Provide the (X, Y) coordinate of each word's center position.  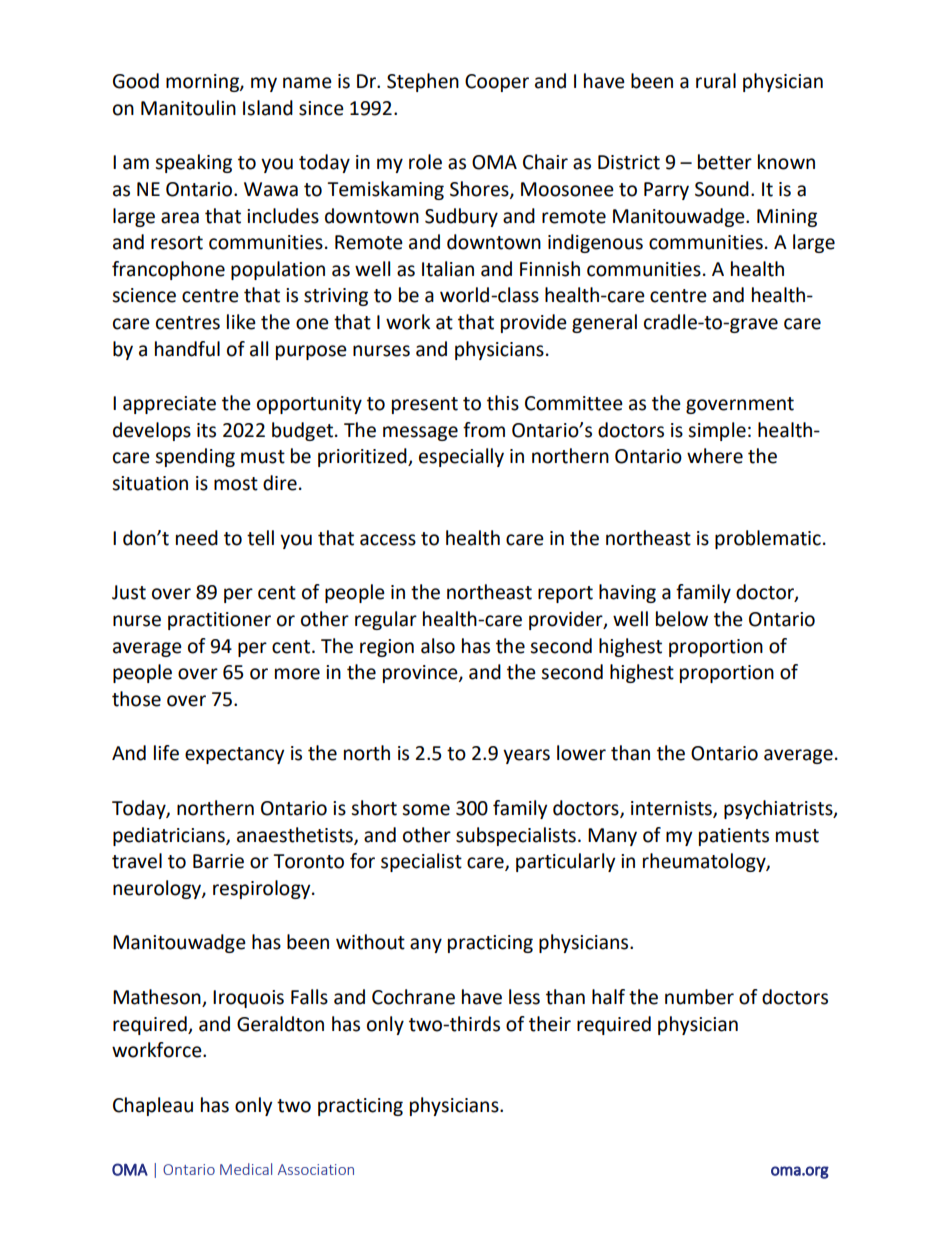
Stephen (423, 82)
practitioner (219, 621)
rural (716, 81)
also (438, 646)
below (682, 619)
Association (316, 1169)
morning (203, 83)
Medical (246, 1169)
